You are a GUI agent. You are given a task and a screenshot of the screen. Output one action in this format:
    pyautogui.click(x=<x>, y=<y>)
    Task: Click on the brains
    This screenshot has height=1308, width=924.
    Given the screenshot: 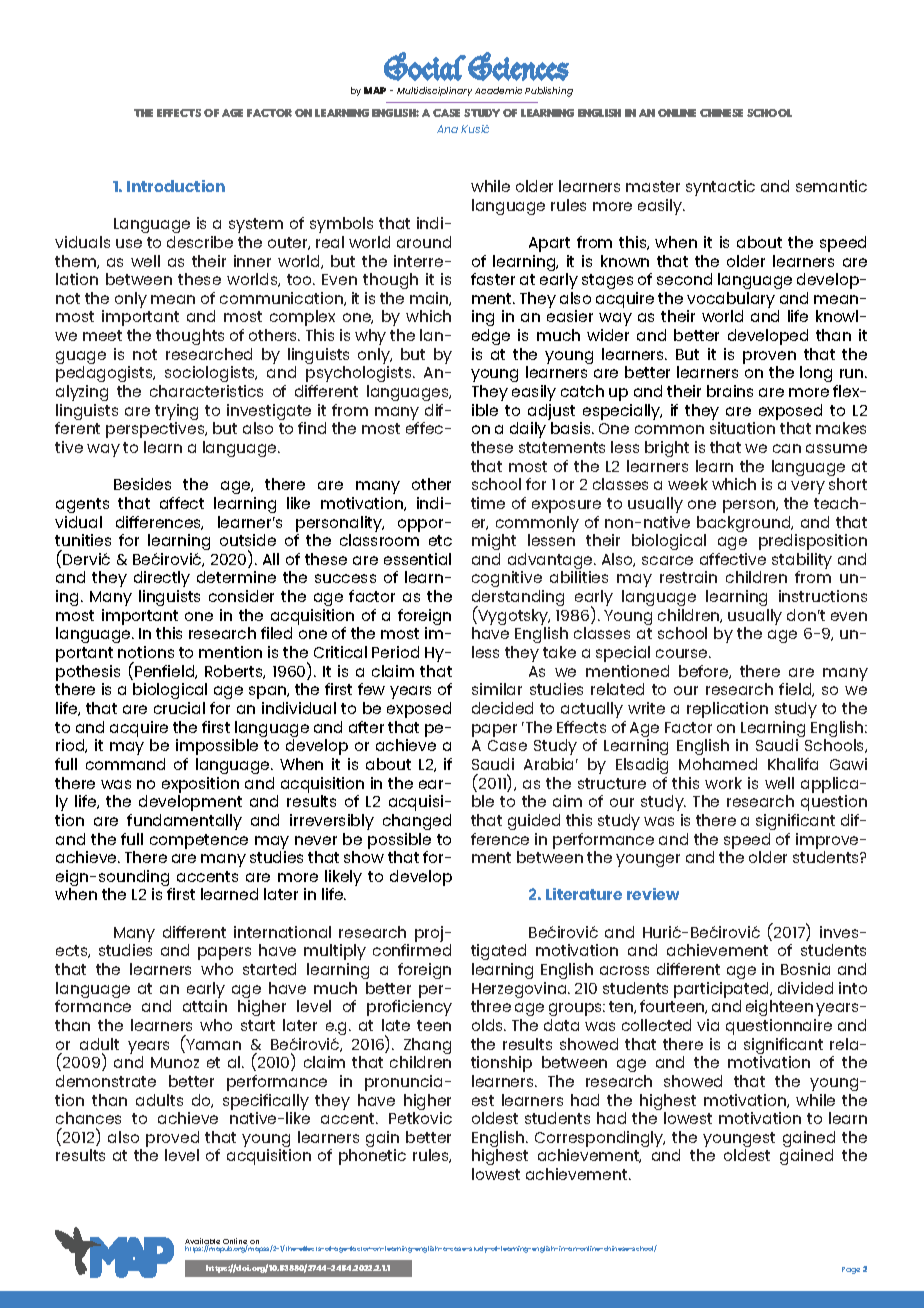 What is the action you would take?
    pyautogui.click(x=730, y=391)
